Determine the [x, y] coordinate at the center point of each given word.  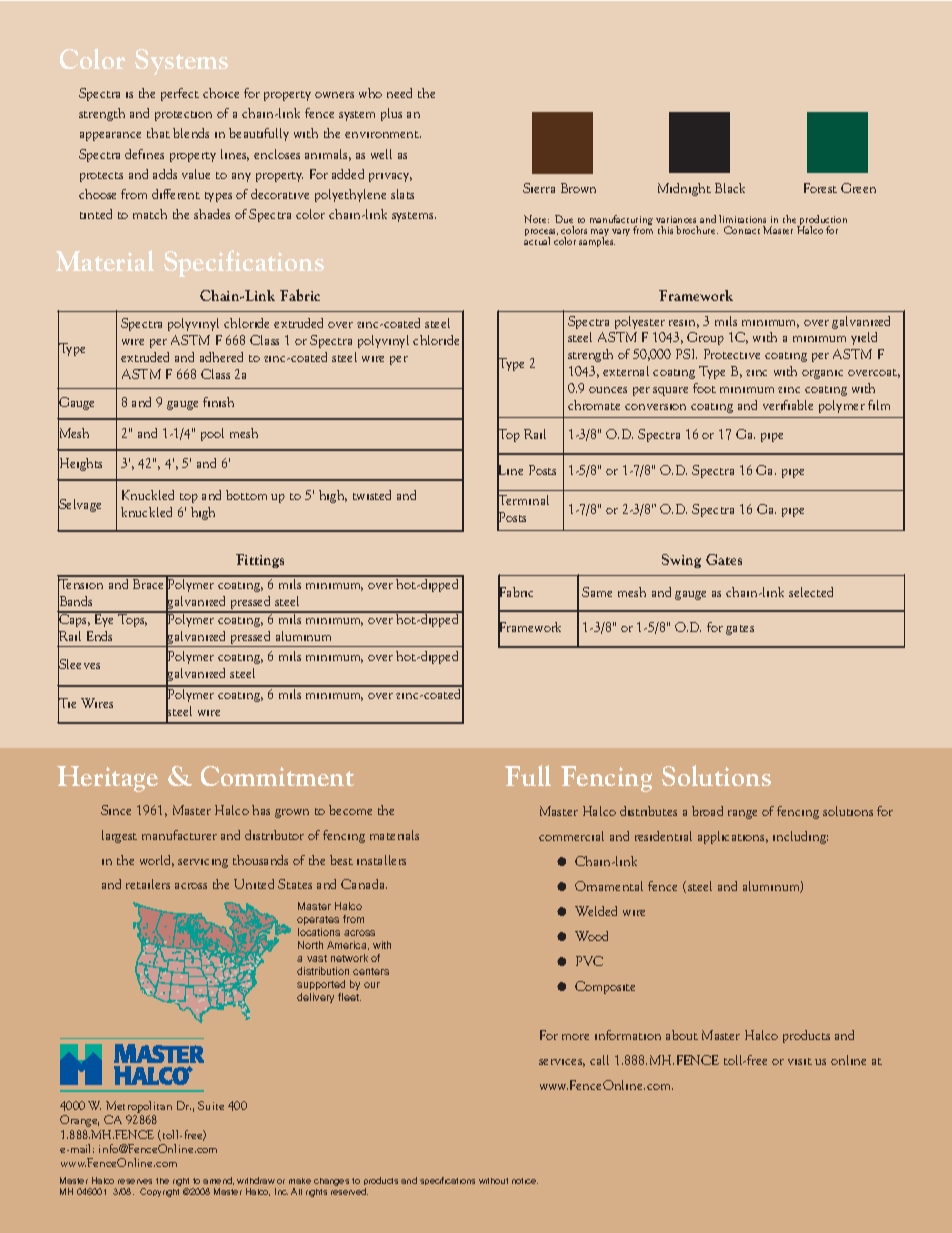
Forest [820, 188]
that [158, 133]
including [800, 837]
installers [381, 860]
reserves [135, 1181]
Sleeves [79, 665]
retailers [148, 884]
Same [597, 592]
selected [811, 592]
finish [218, 402]
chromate [594, 405]
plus [391, 114]
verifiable [788, 405]
